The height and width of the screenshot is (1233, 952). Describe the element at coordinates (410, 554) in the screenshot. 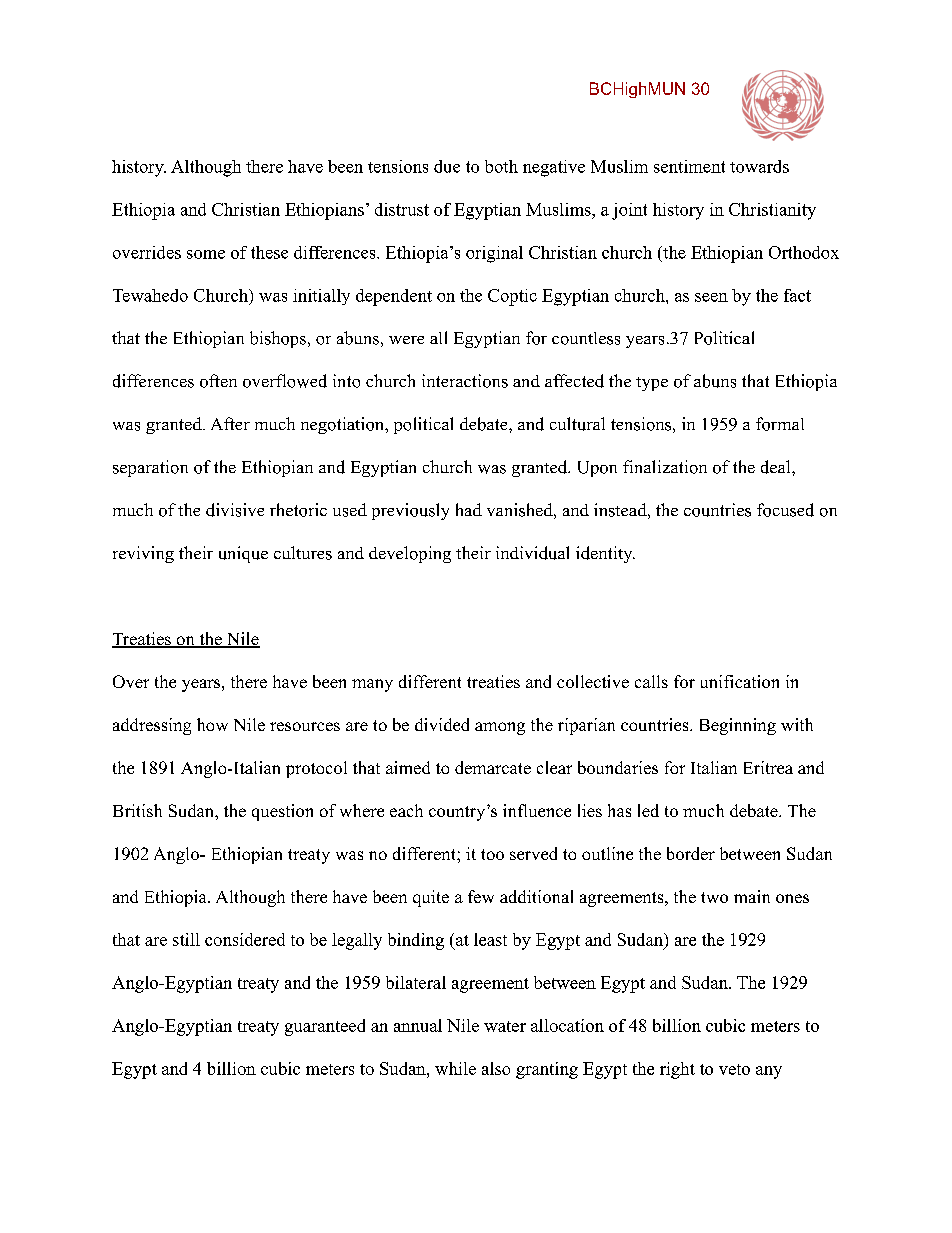

I see `developing` at that location.
